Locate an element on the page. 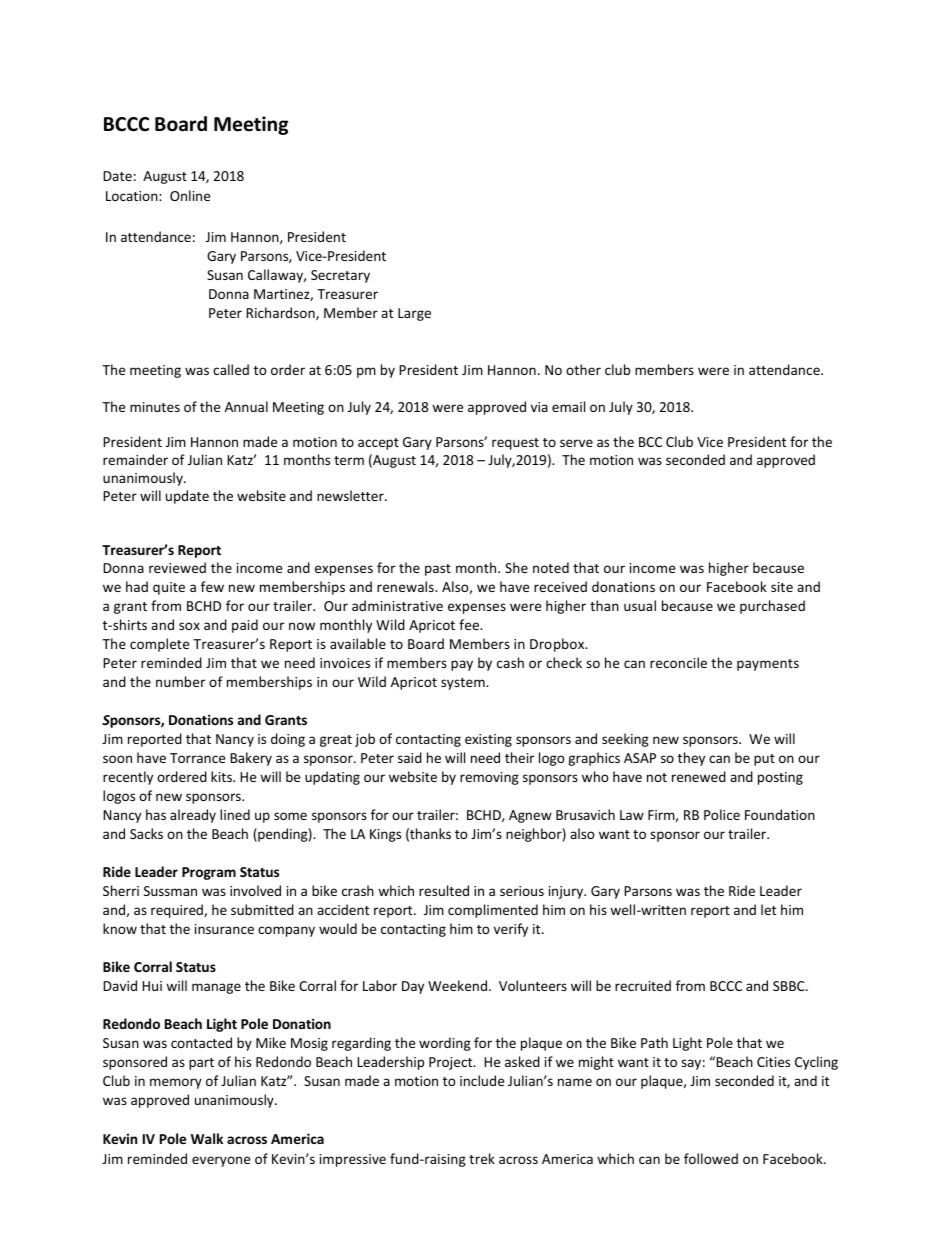  payments is located at coordinates (768, 665).
